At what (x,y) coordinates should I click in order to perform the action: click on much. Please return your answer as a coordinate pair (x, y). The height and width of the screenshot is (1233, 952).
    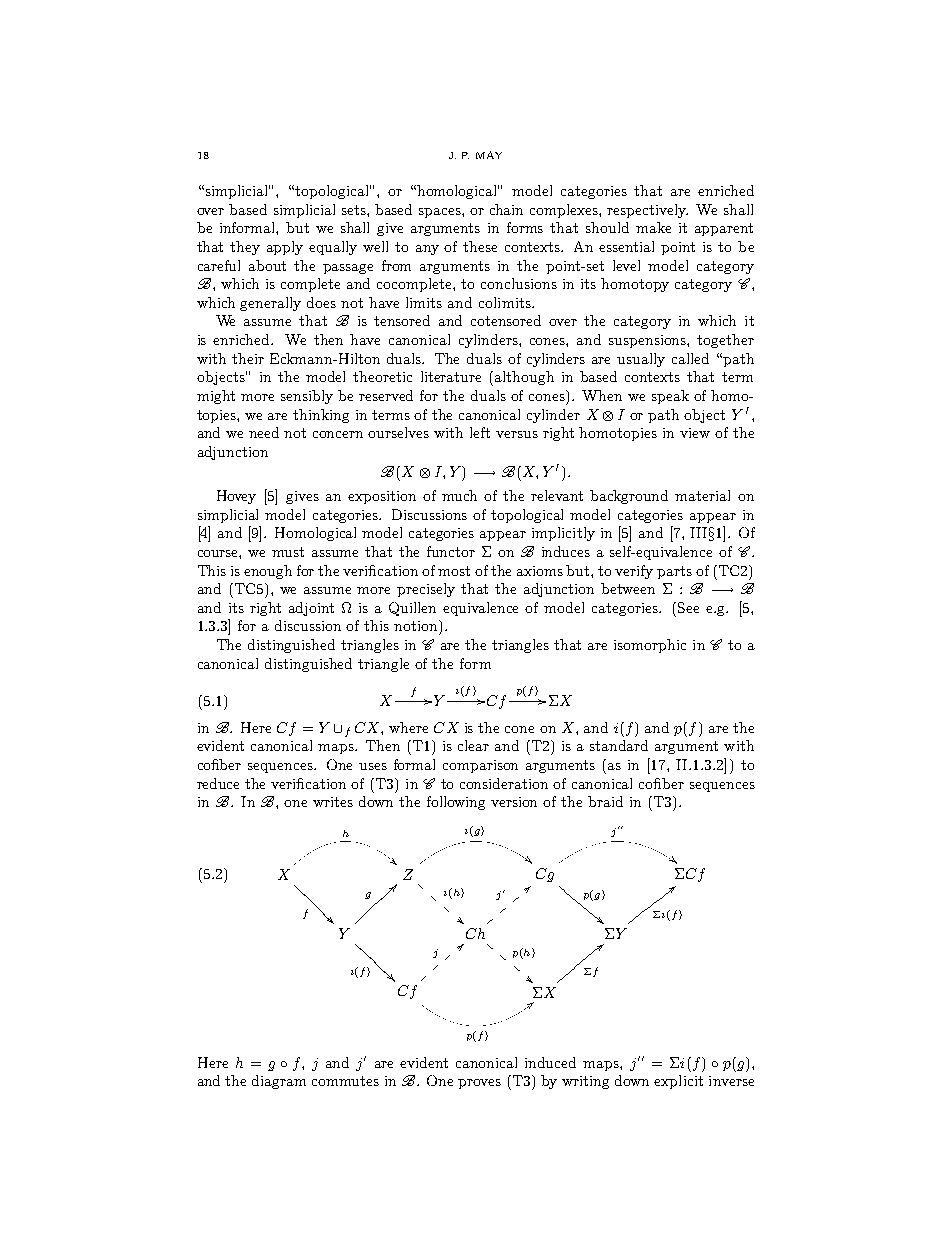
    Looking at the image, I should click on (459, 495).
